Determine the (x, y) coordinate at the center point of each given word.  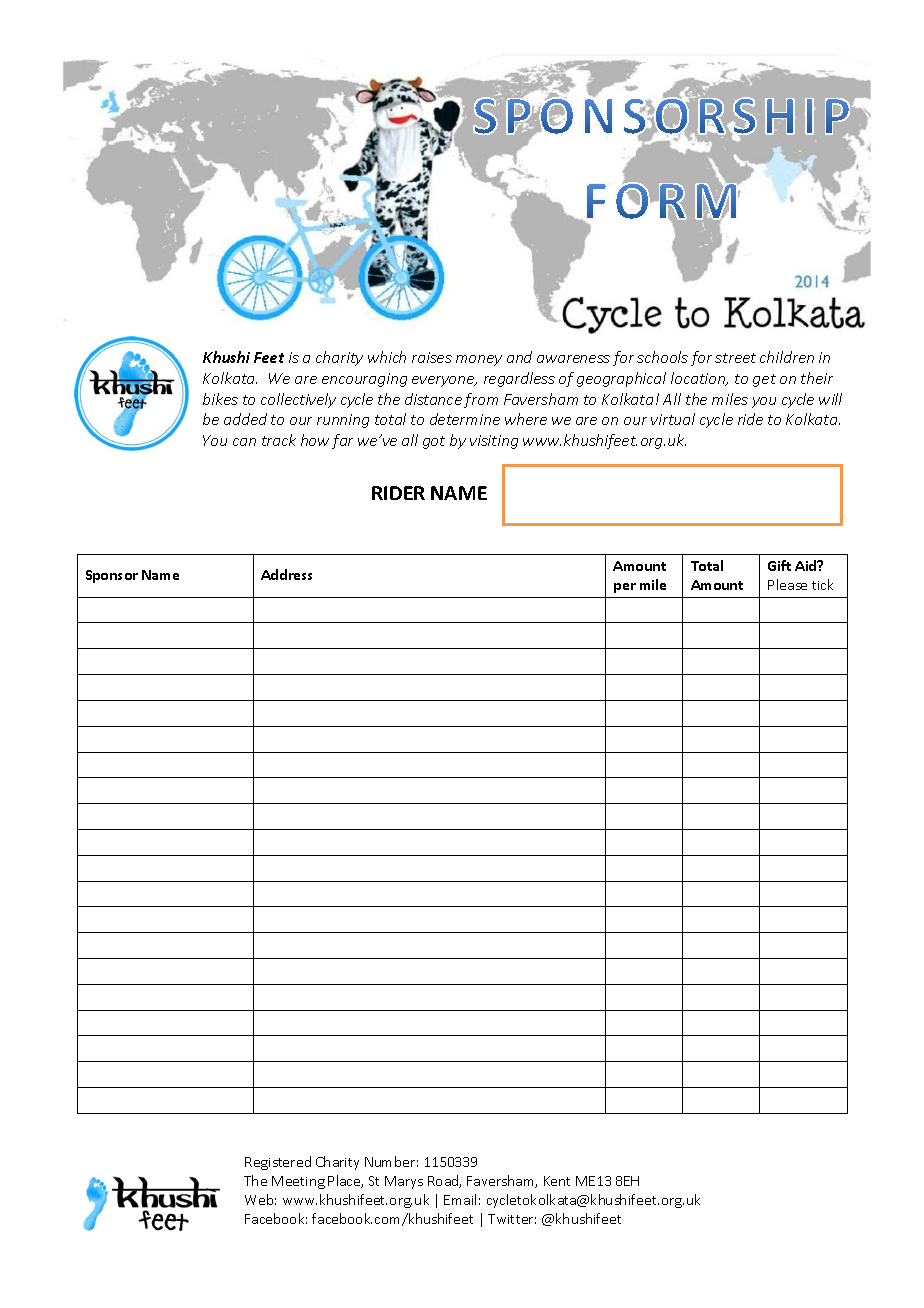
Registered (278, 1163)
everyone (444, 381)
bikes (220, 399)
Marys (404, 1182)
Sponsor (112, 576)
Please (787, 584)
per (625, 588)
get (764, 380)
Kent (557, 1181)
